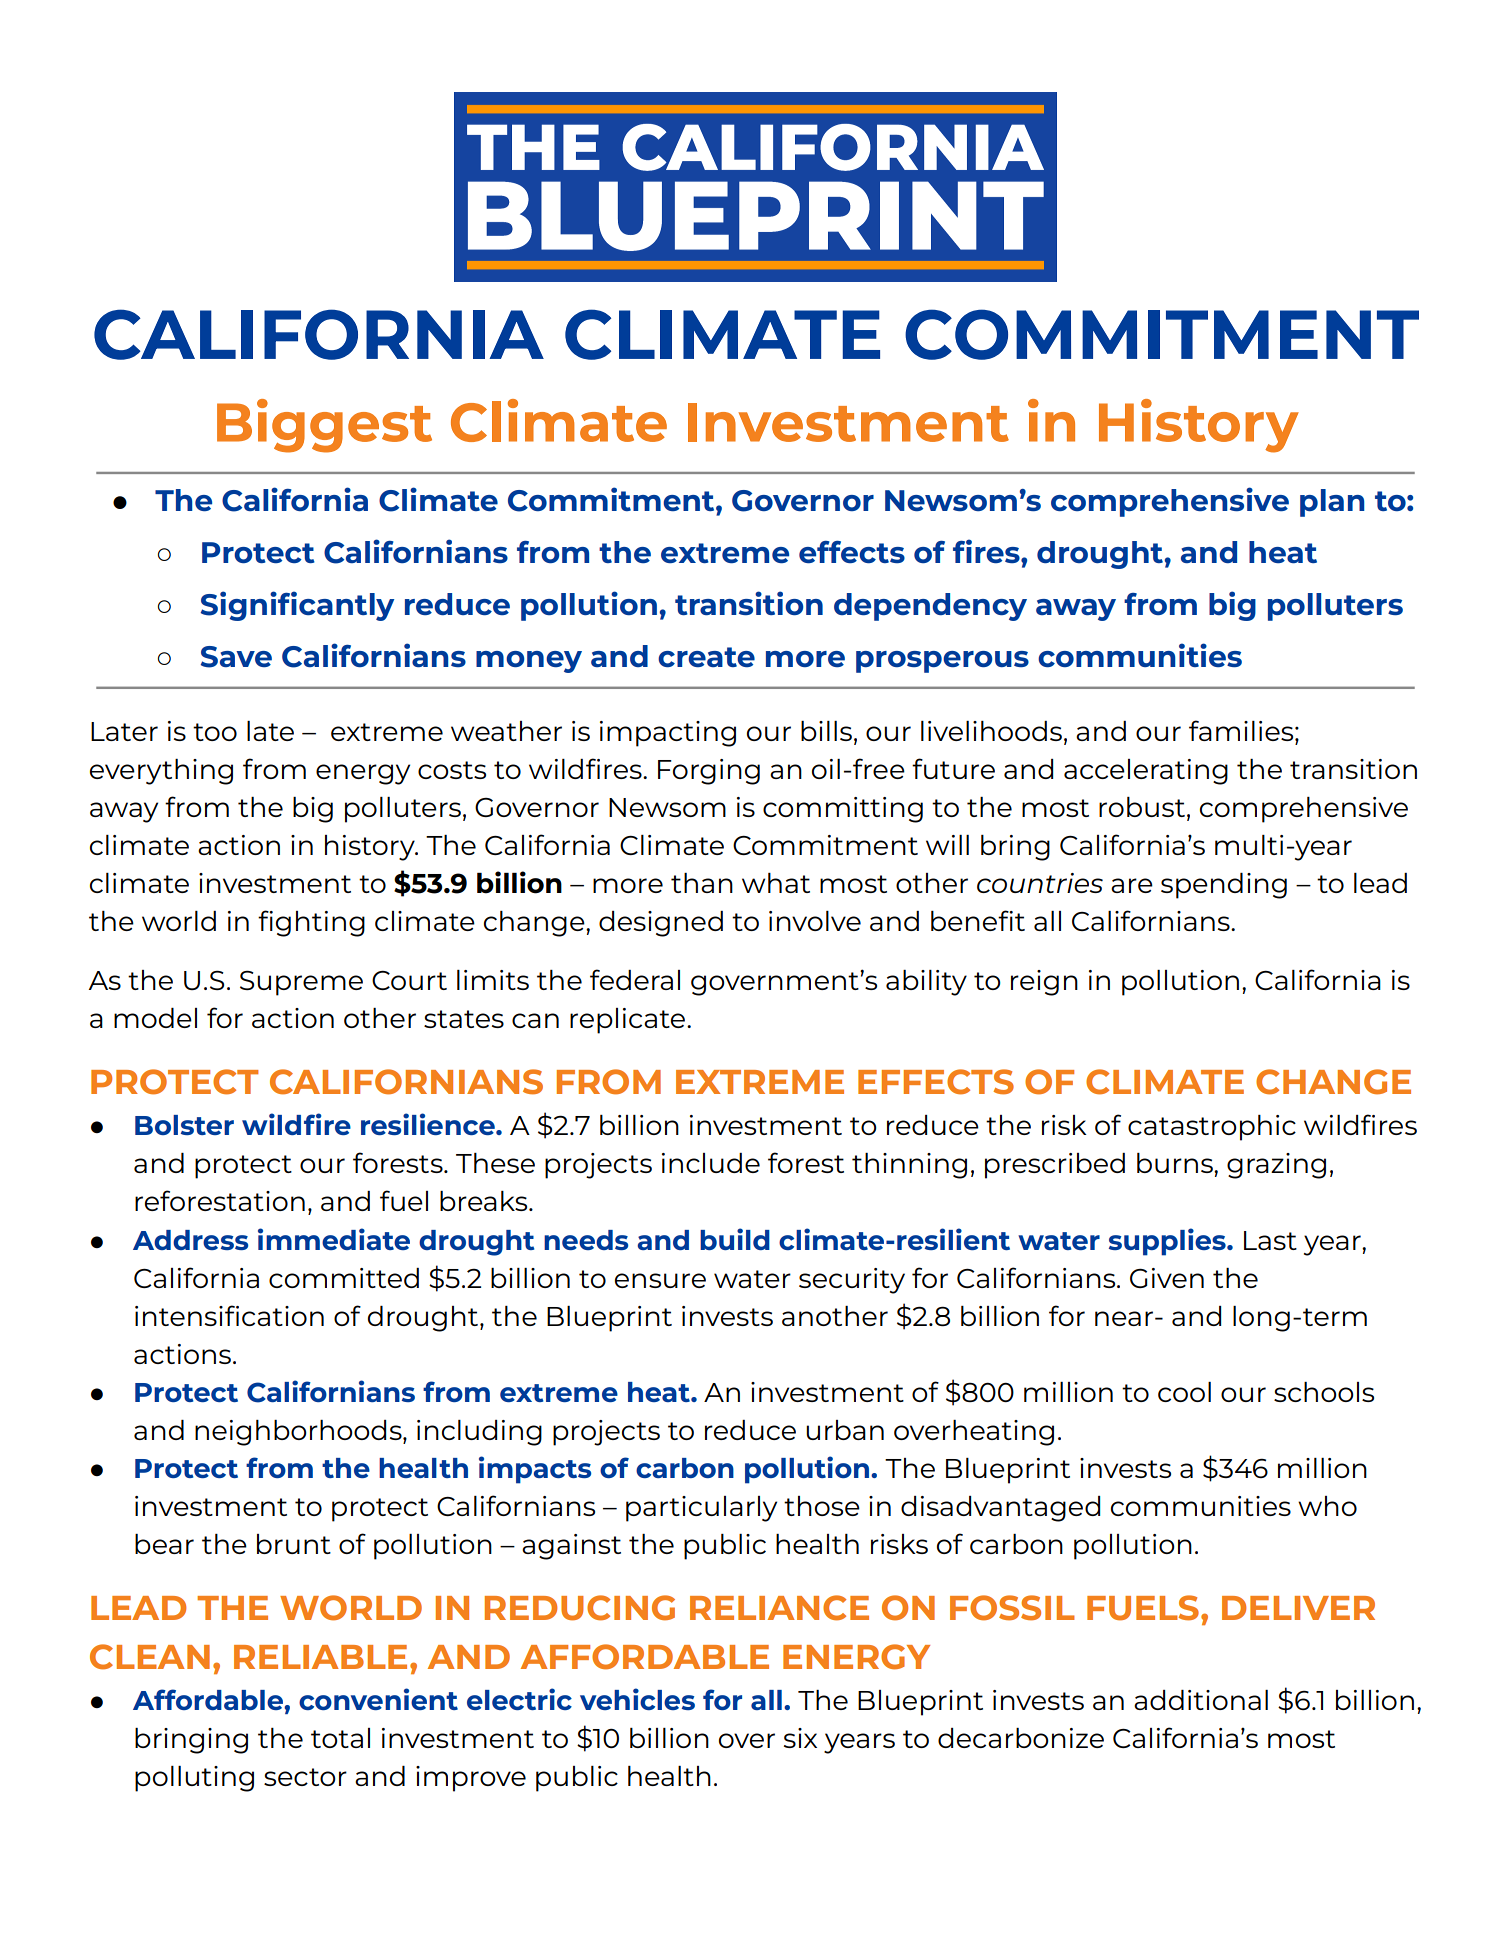 The image size is (1511, 1956). Describe the element at coordinates (776, 883) in the screenshot. I see `what` at that location.
